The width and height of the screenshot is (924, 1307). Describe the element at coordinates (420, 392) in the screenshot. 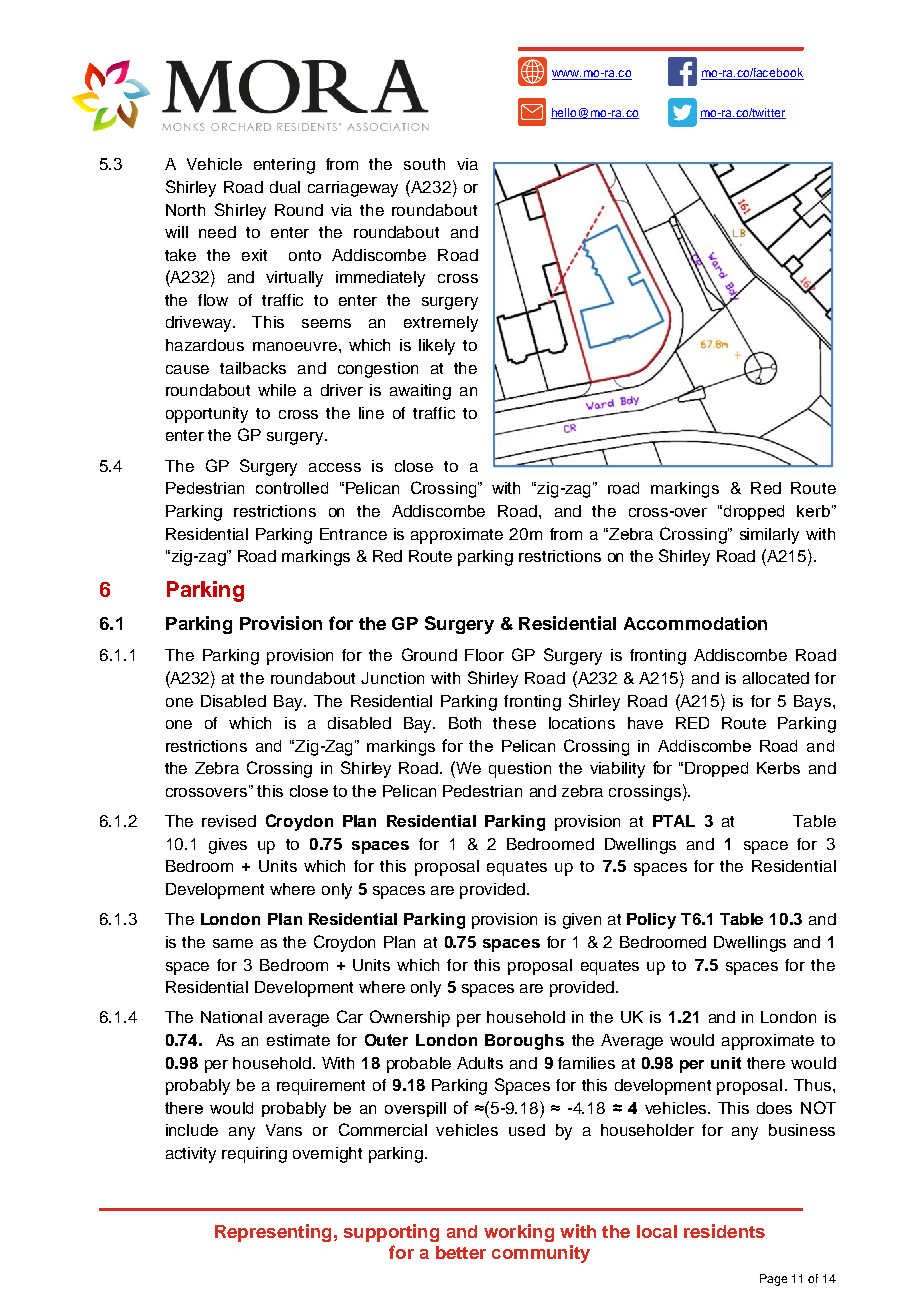

I see `awaiting` at that location.
